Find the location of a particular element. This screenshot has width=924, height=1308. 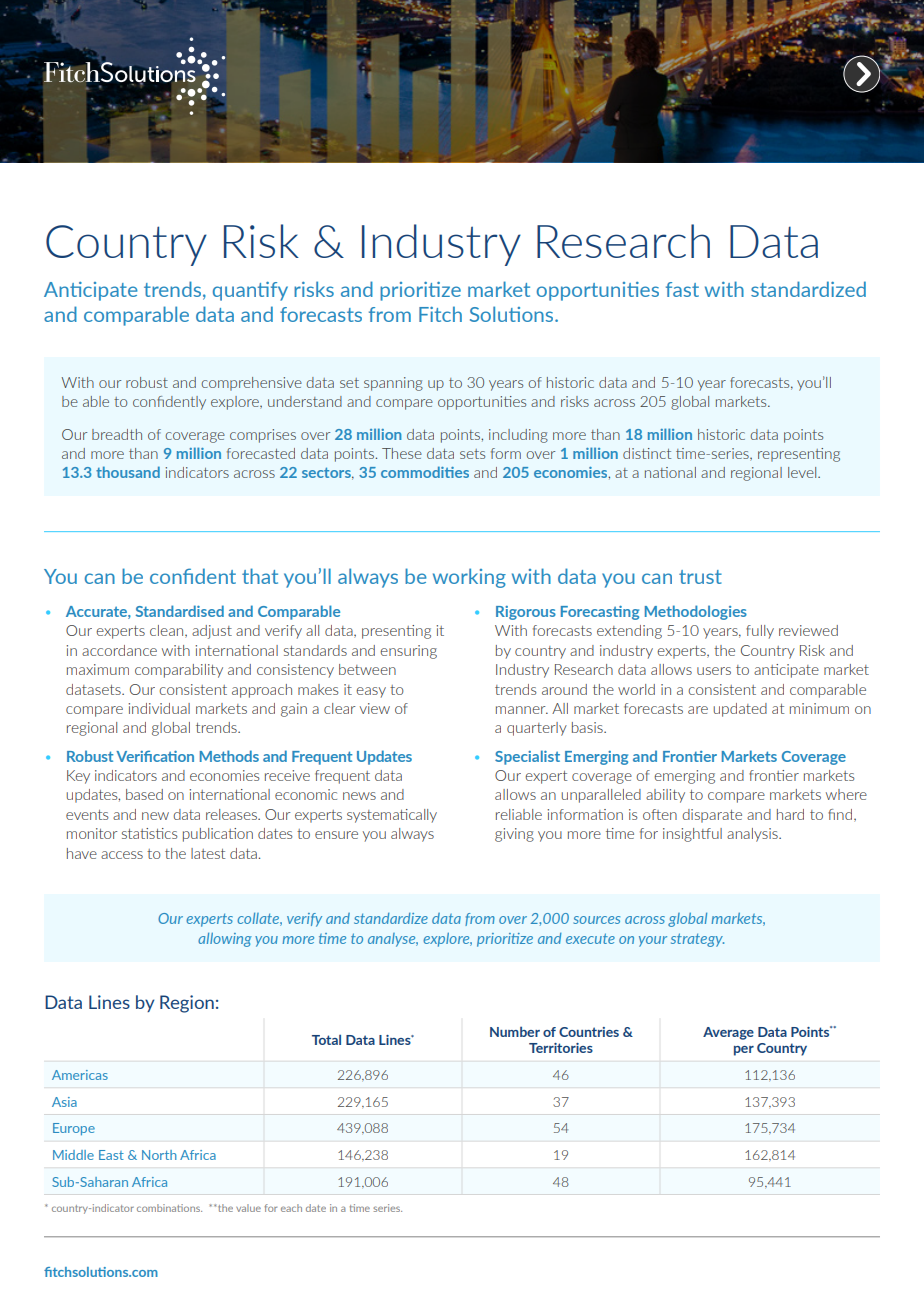

minimum is located at coordinates (819, 708).
